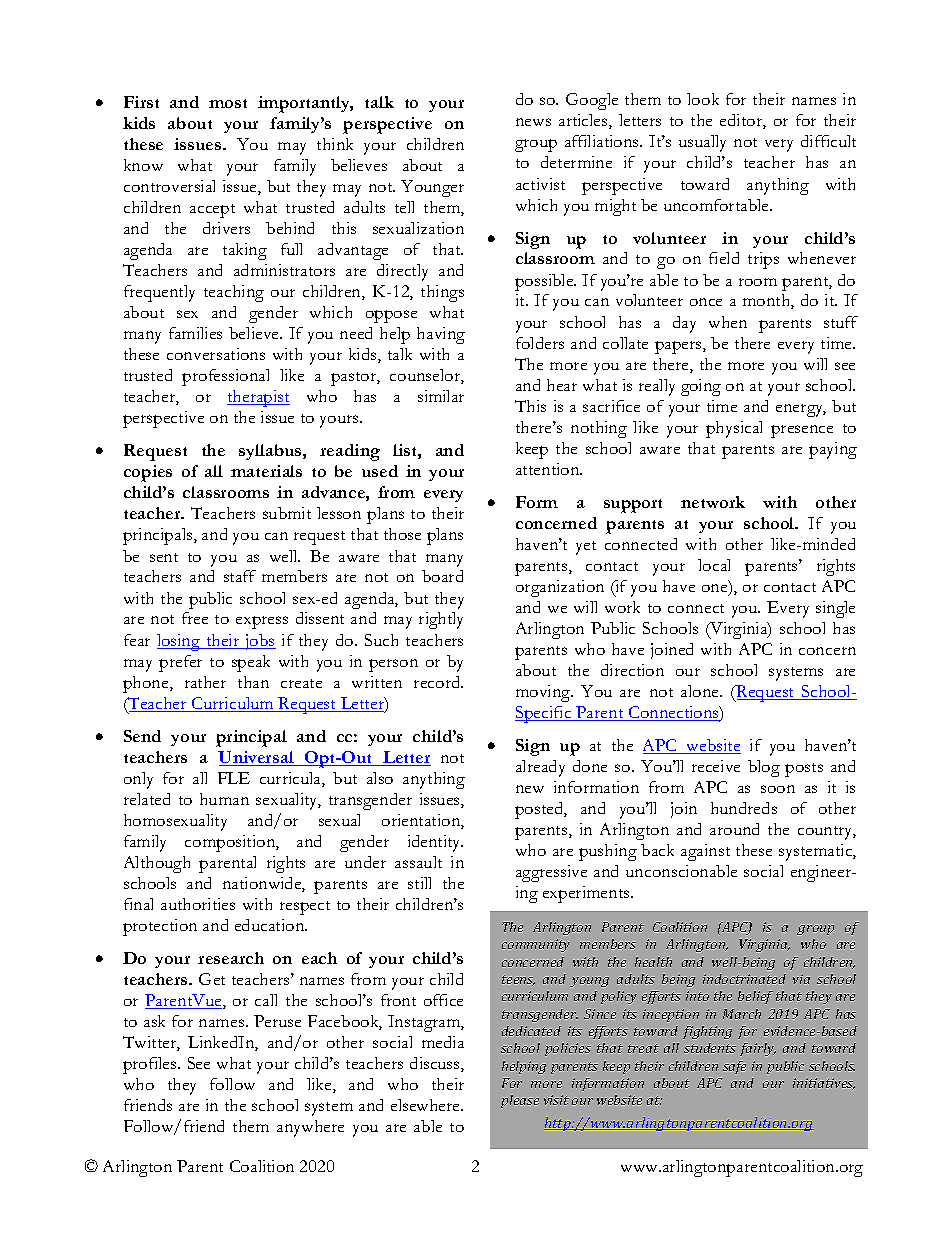 Image resolution: width=952 pixels, height=1233 pixels. I want to click on submit, so click(287, 513).
